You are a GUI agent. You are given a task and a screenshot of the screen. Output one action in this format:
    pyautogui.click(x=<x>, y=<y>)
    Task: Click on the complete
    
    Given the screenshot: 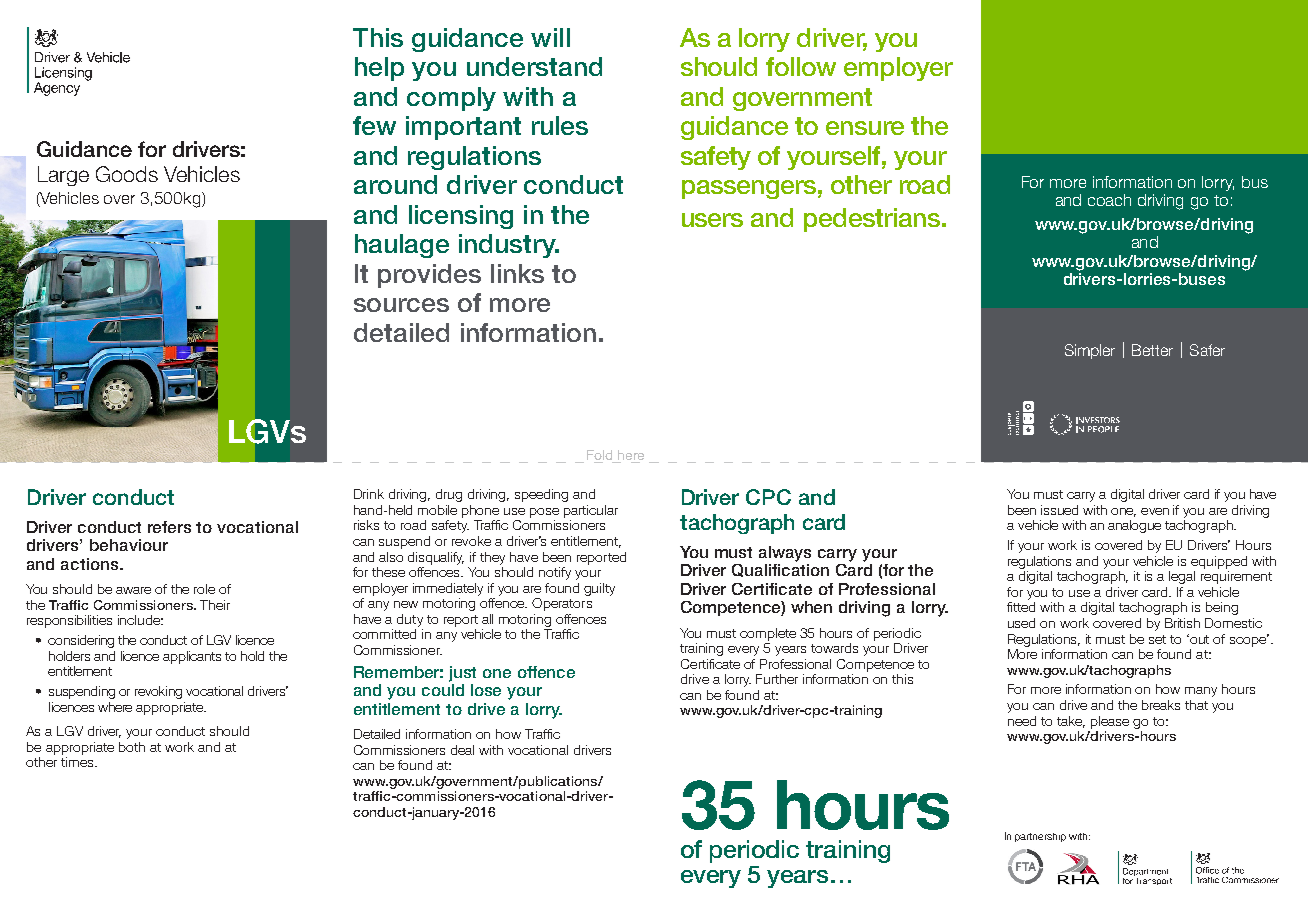 What is the action you would take?
    pyautogui.click(x=768, y=634)
